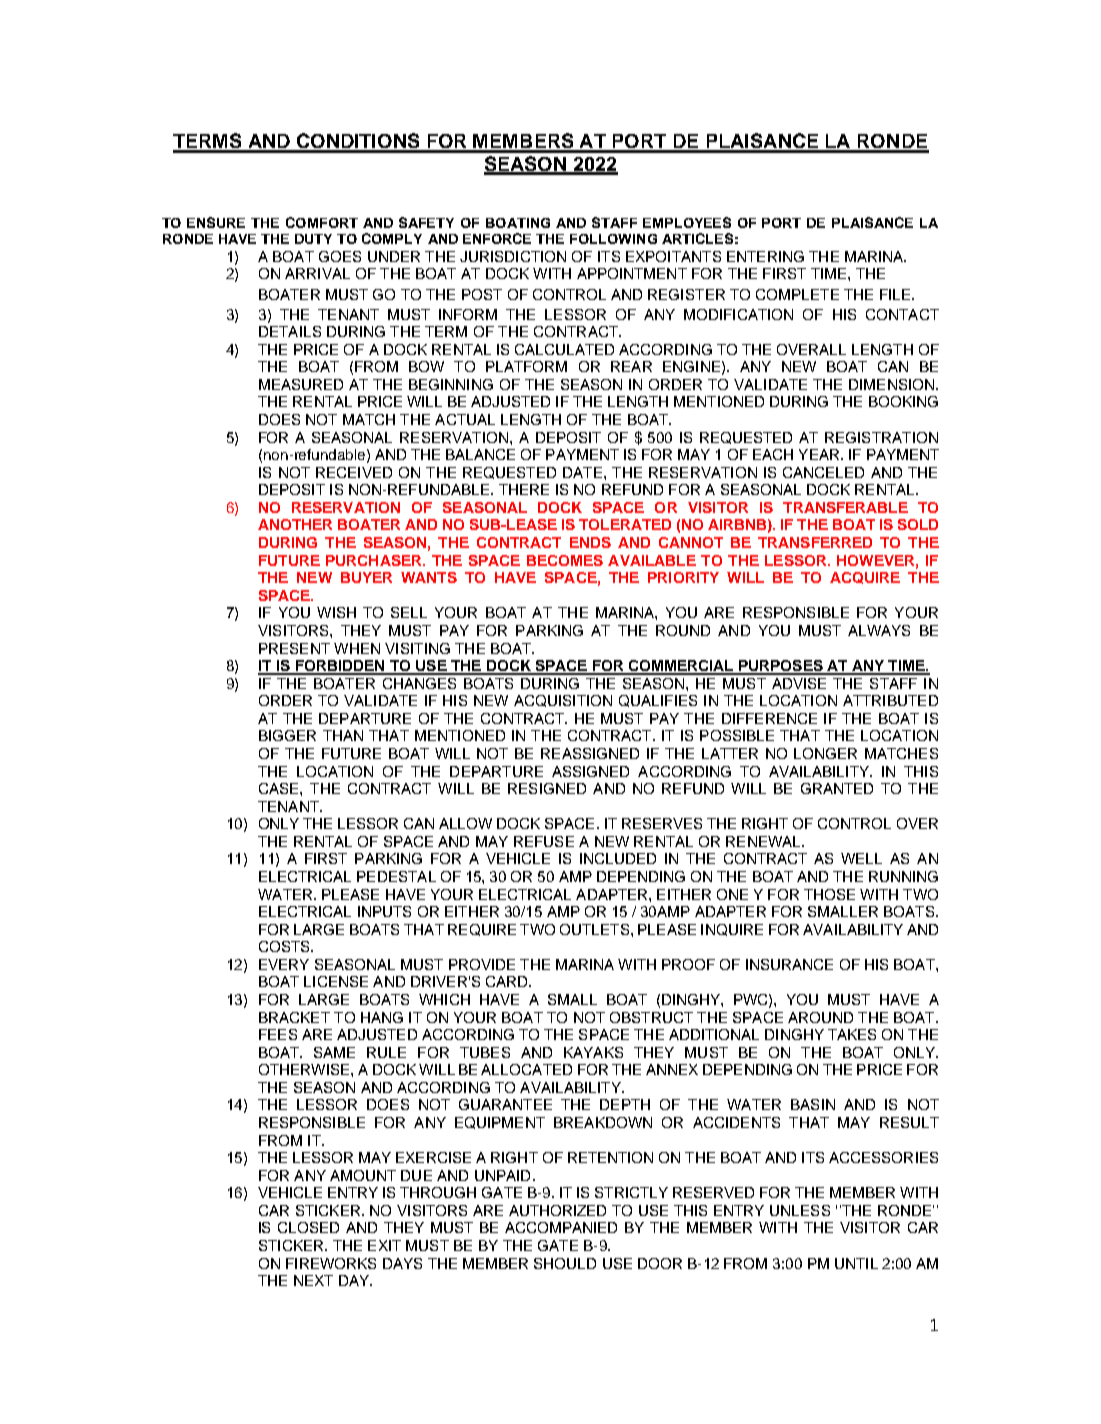 The height and width of the screenshot is (1424, 1101). What do you see at coordinates (565, 1263) in the screenshot?
I see `SHOULD` at bounding box center [565, 1263].
